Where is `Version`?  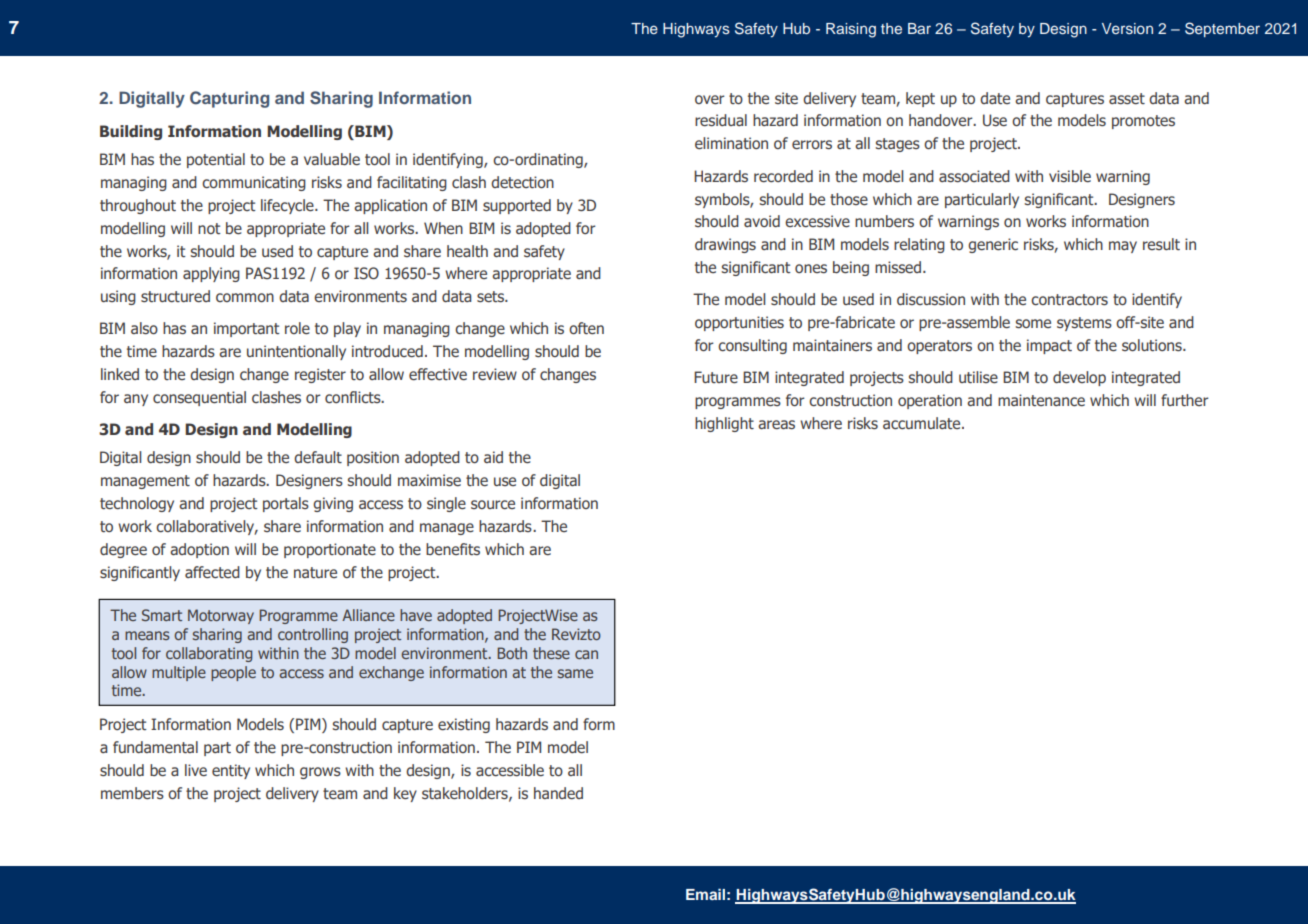
Version is located at coordinates (1127, 29).
